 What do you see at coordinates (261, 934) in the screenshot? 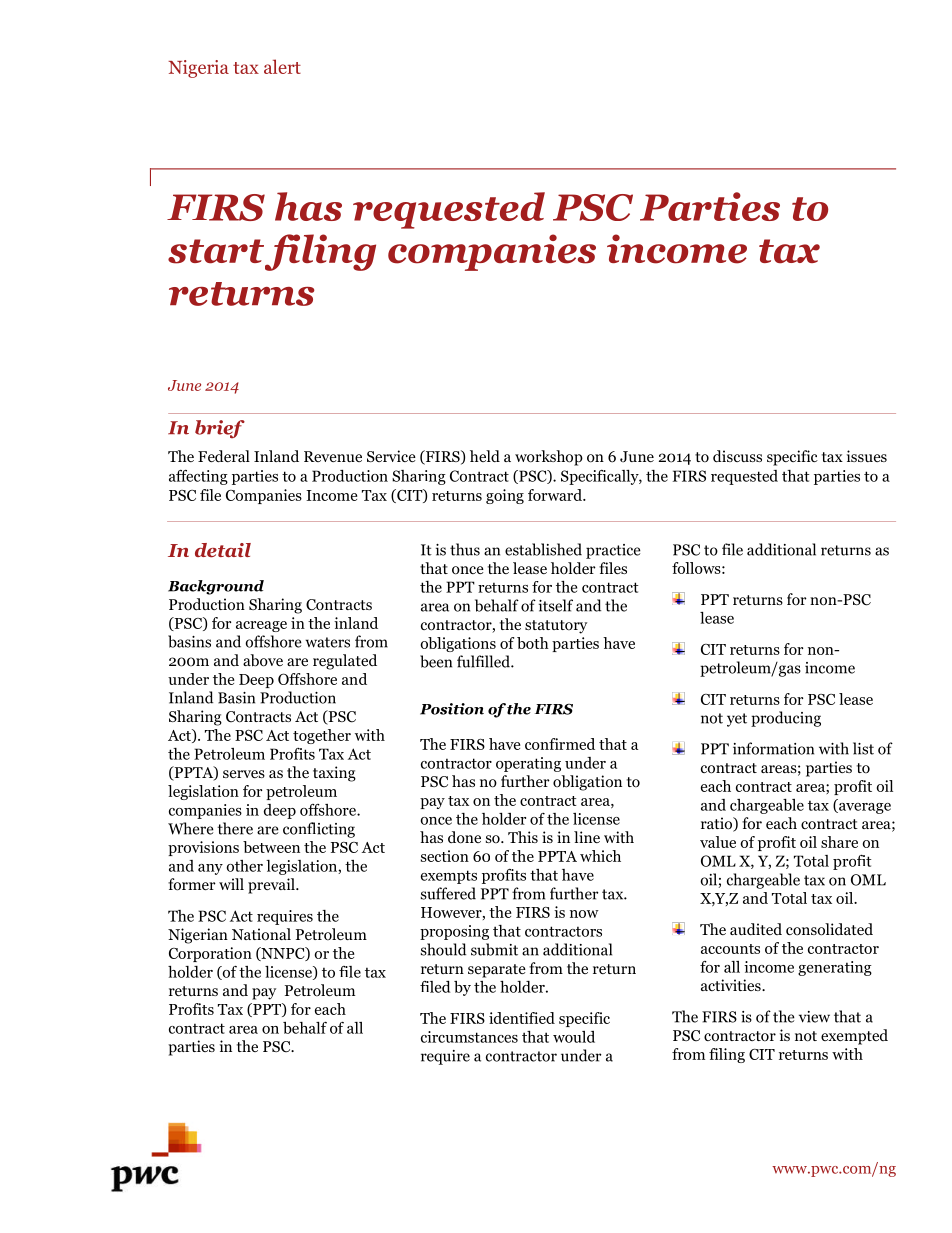
I see `National` at bounding box center [261, 934].
